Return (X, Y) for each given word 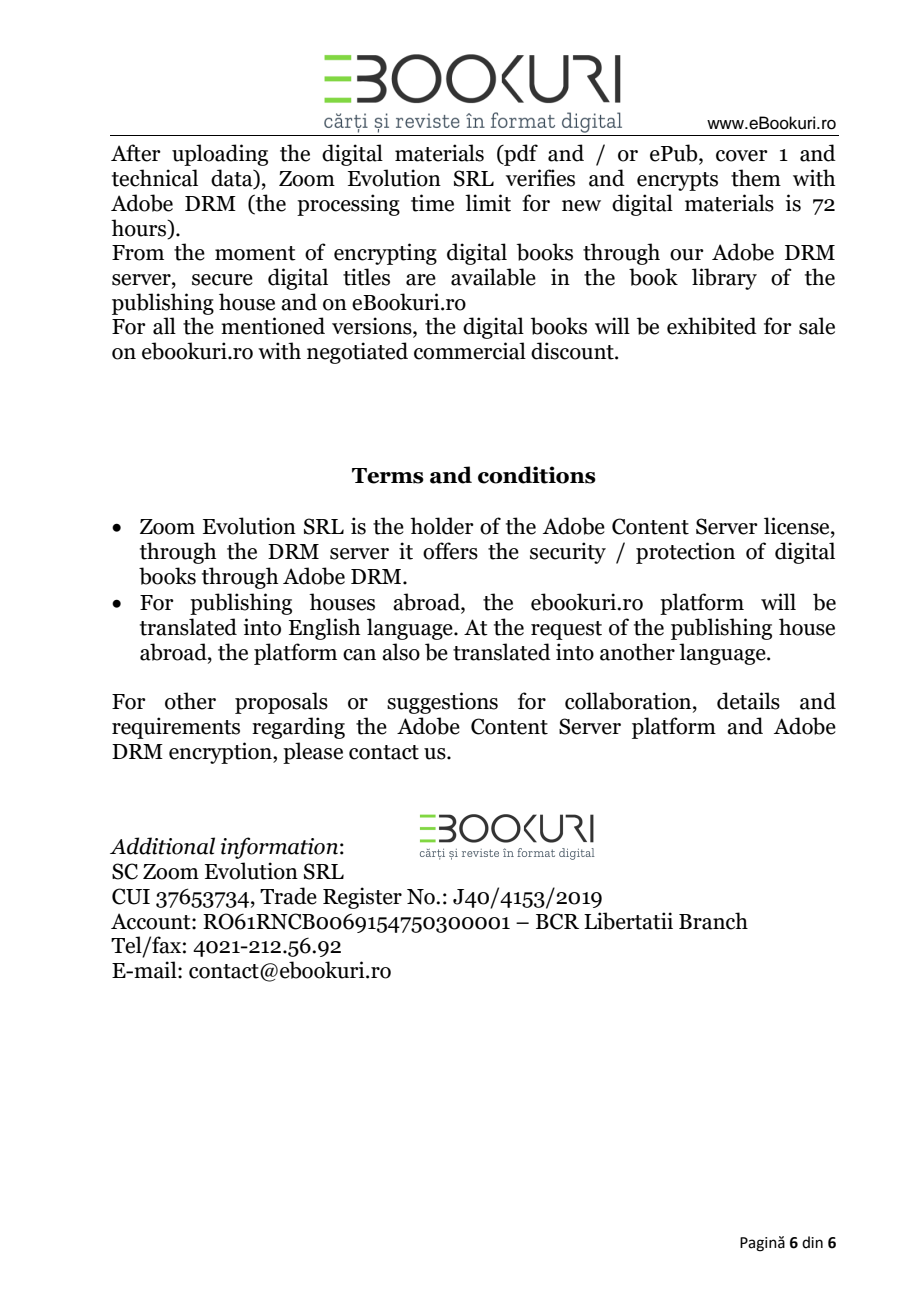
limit (488, 203)
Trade (288, 896)
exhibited (712, 326)
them (756, 178)
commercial (470, 351)
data (233, 179)
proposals (281, 703)
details (748, 701)
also (401, 652)
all (164, 326)
